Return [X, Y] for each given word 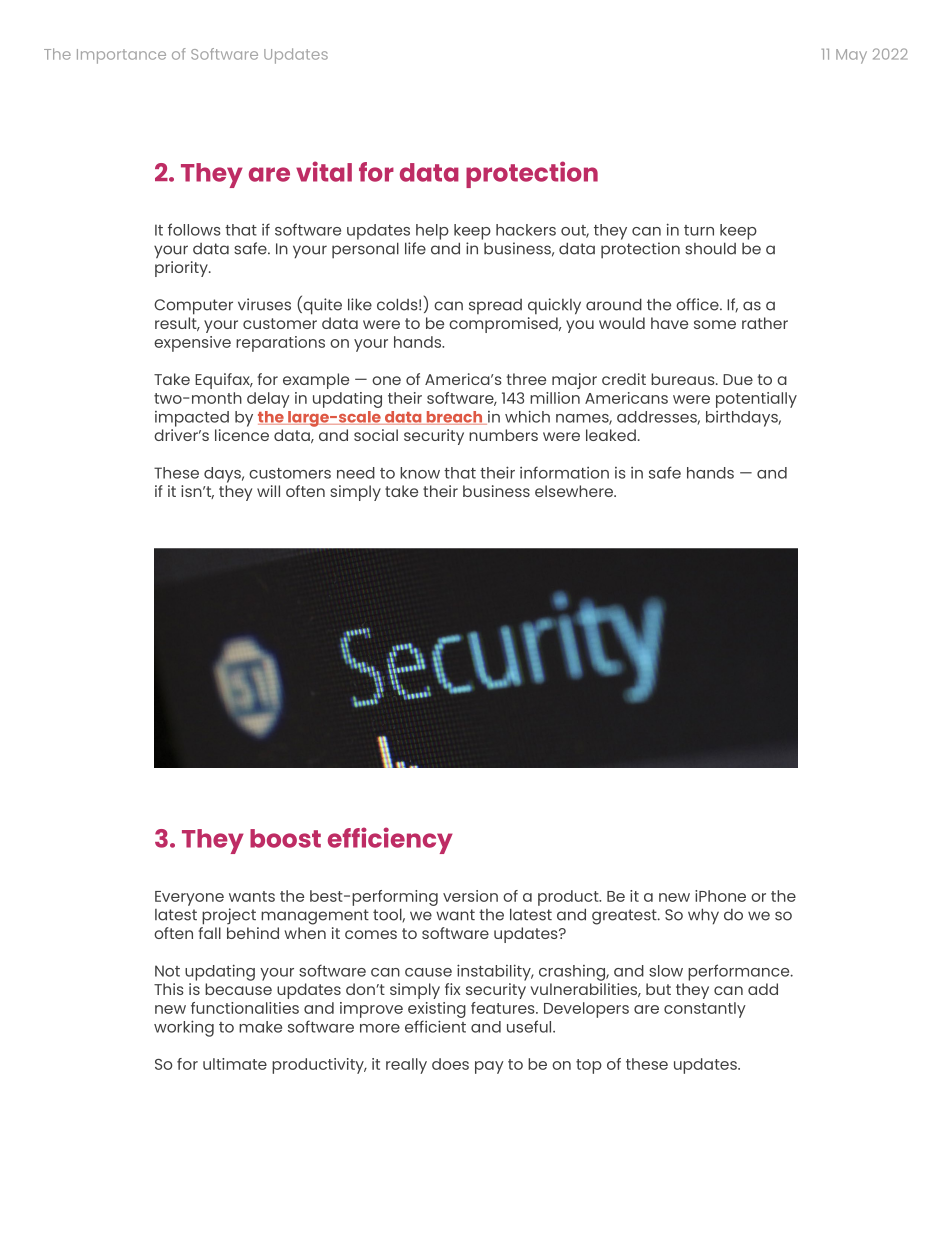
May [851, 56]
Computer [193, 307]
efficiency [390, 840]
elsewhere [575, 491]
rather [765, 323]
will [268, 491]
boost [285, 838]
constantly [705, 1010]
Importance [121, 56]
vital [324, 171]
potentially [756, 400]
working [184, 1028]
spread [495, 306]
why [703, 916]
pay [489, 1067]
